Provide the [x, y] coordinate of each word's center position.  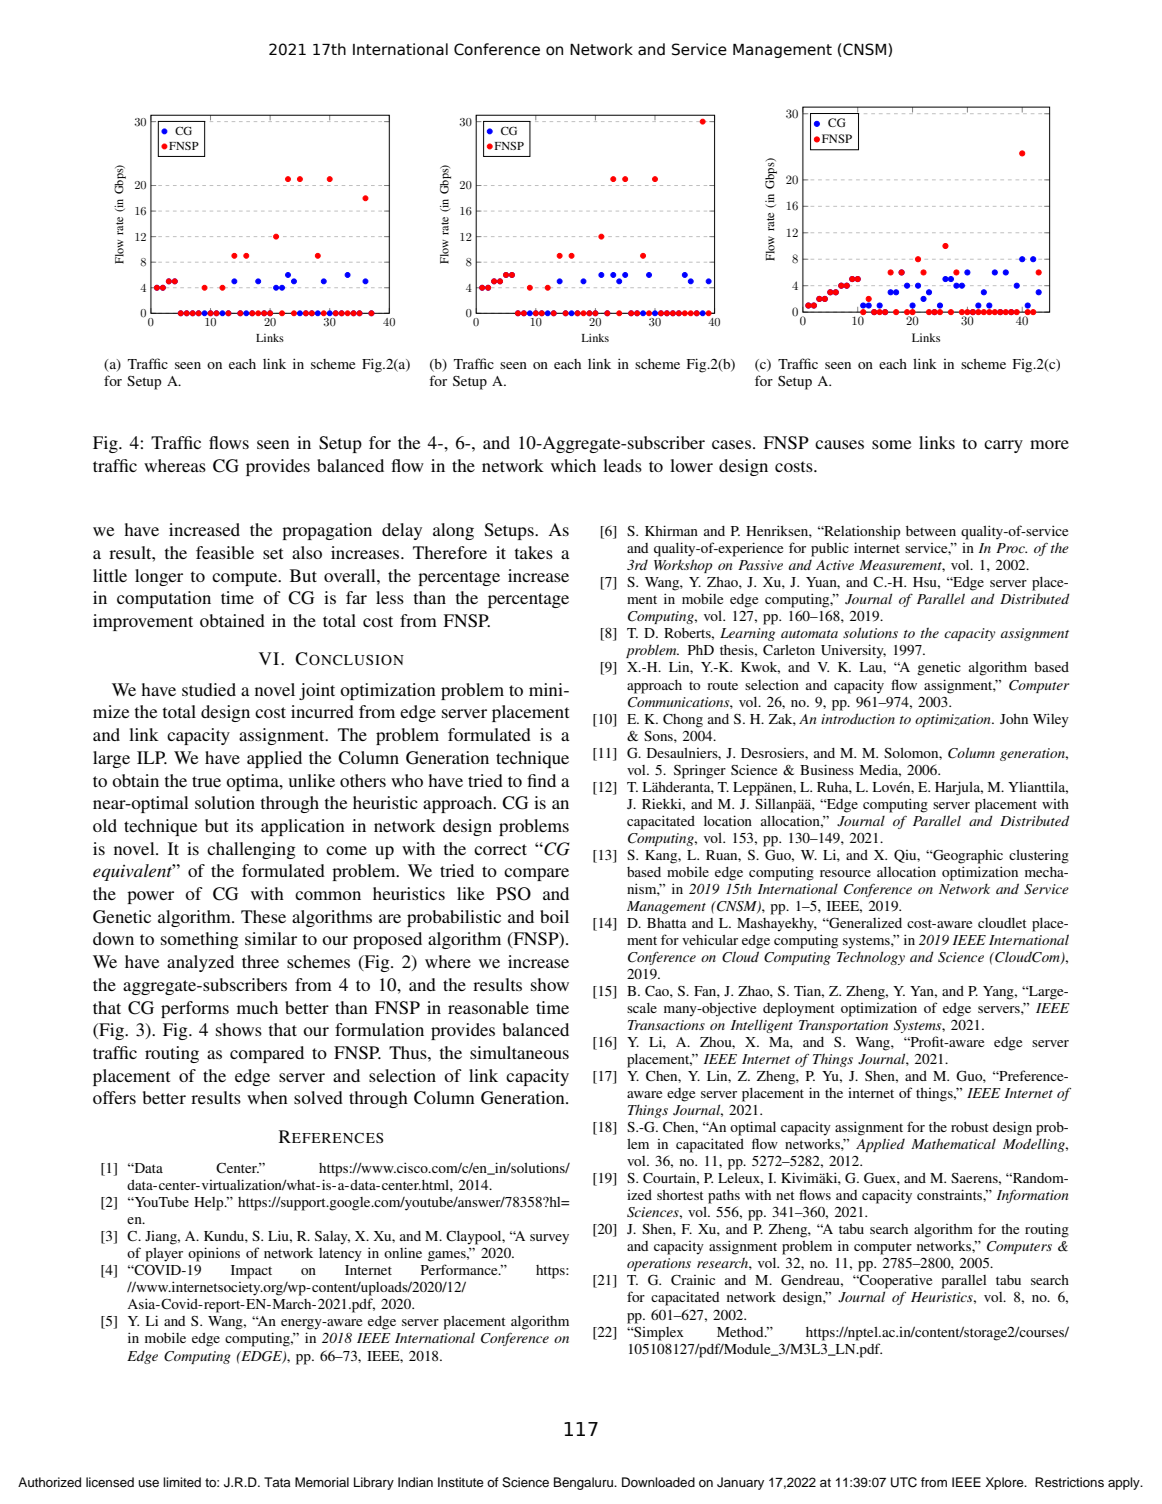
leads [622, 465]
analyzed [200, 963]
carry [1003, 446]
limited [182, 1482]
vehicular [710, 939]
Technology [871, 958]
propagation [327, 531]
